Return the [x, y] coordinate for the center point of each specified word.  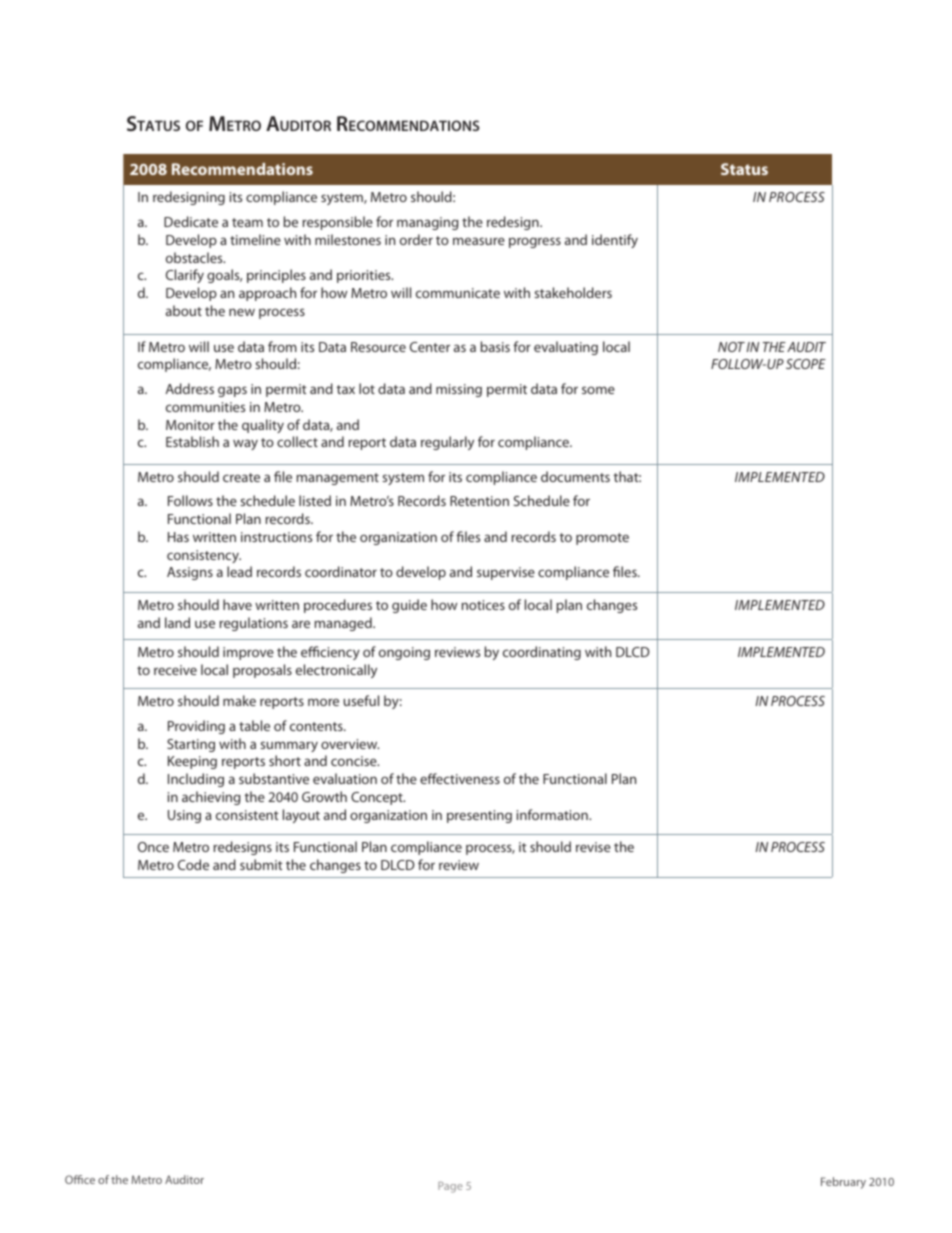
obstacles [195, 257]
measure [479, 241]
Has [178, 537]
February [843, 1183]
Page [450, 1187]
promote [602, 539]
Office [80, 1179]
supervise [506, 573]
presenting [479, 816]
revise [593, 847]
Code [193, 864]
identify [615, 241]
